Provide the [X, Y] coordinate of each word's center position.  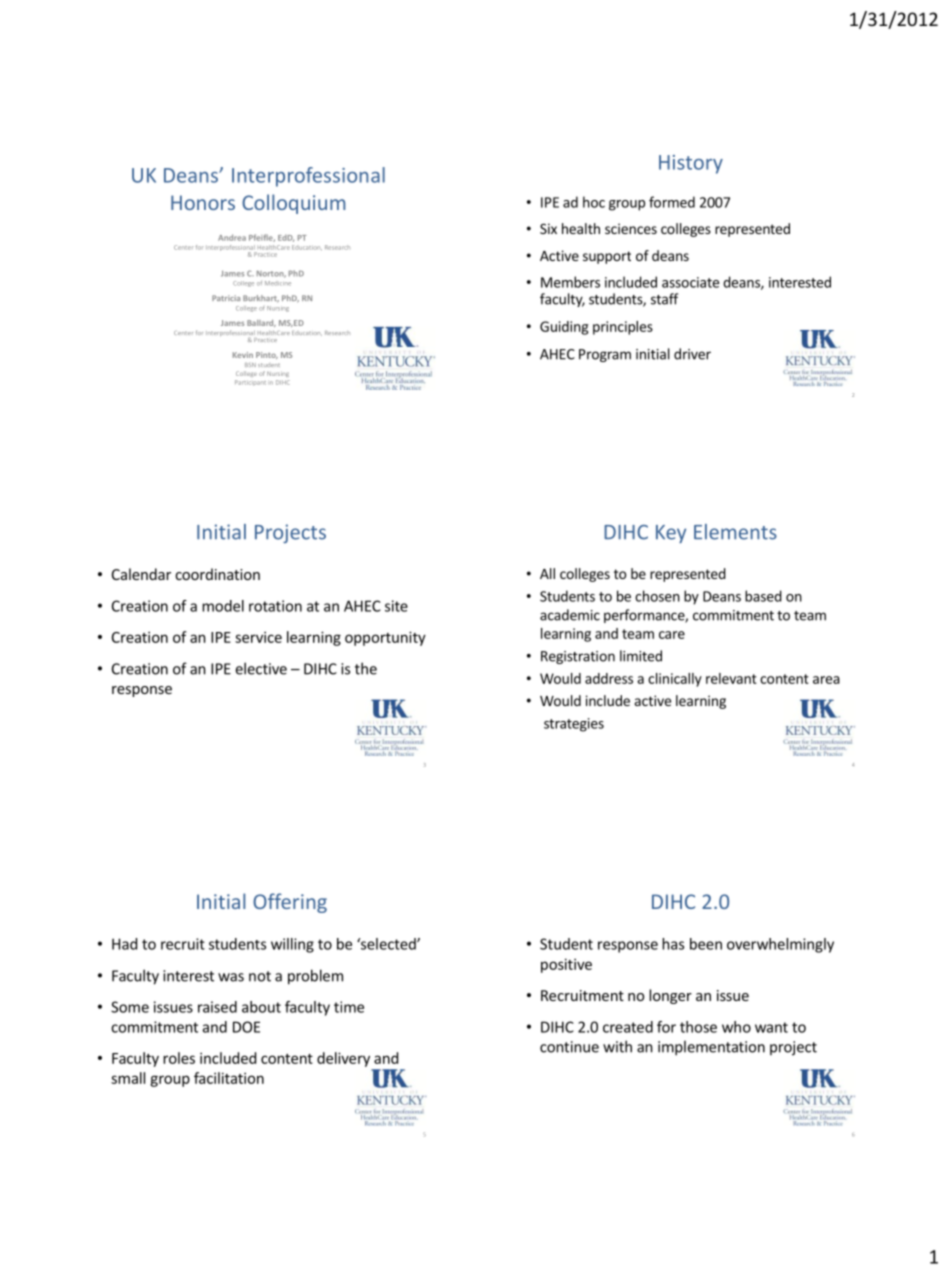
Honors [203, 202]
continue [569, 1047]
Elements [735, 532]
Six [548, 228]
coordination [217, 574]
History [691, 164]
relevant [731, 678]
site [396, 606]
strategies [574, 725]
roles [179, 1058]
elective [261, 668]
